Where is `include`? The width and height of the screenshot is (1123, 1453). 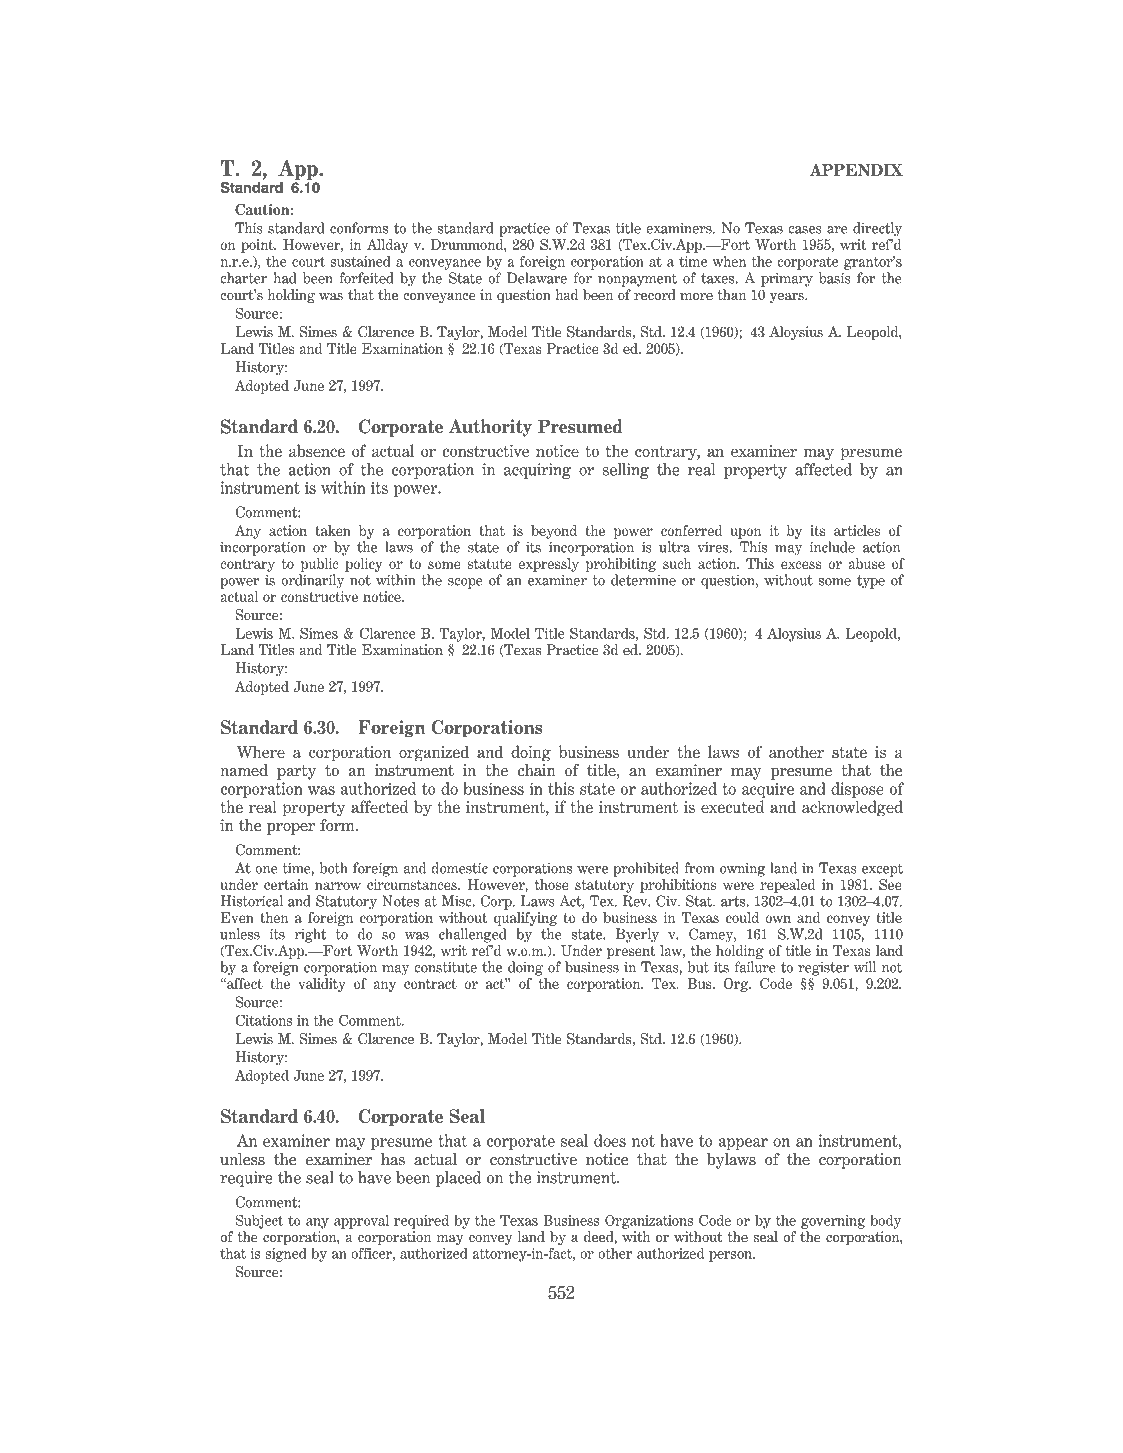 include is located at coordinates (832, 547).
